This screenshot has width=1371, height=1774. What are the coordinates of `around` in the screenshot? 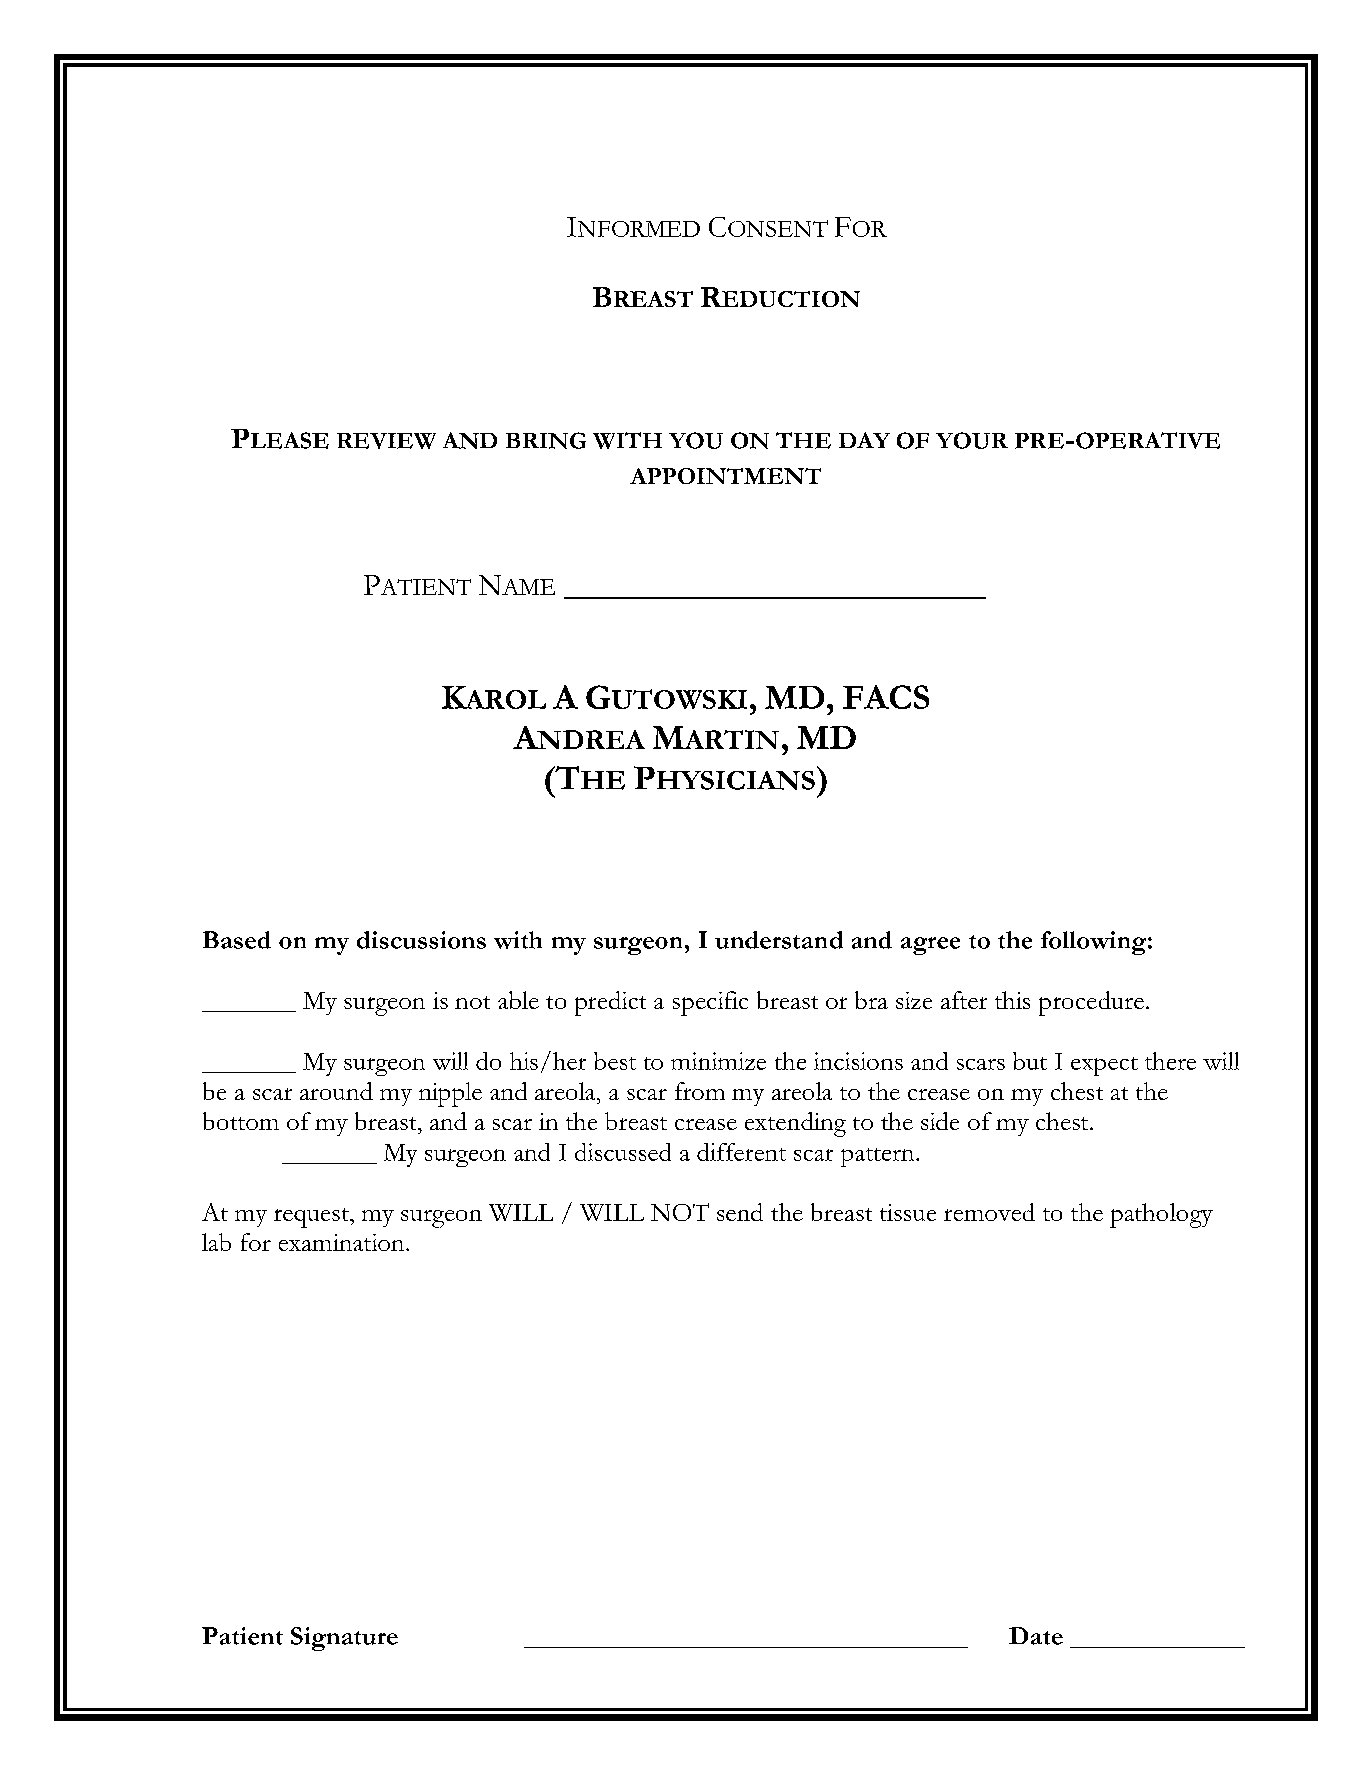 It's located at (336, 1091).
